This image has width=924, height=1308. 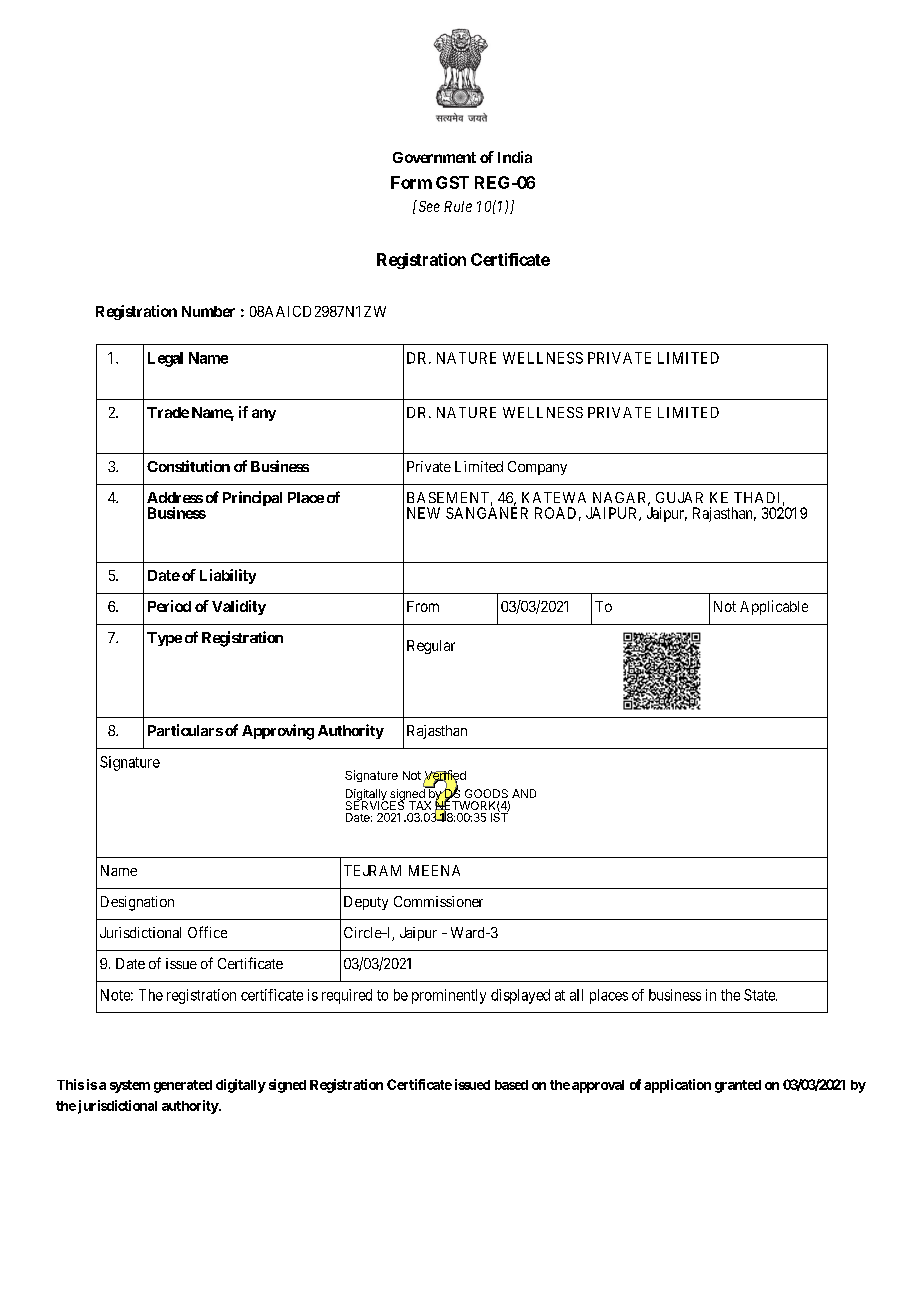 I want to click on Trade, so click(x=168, y=412).
